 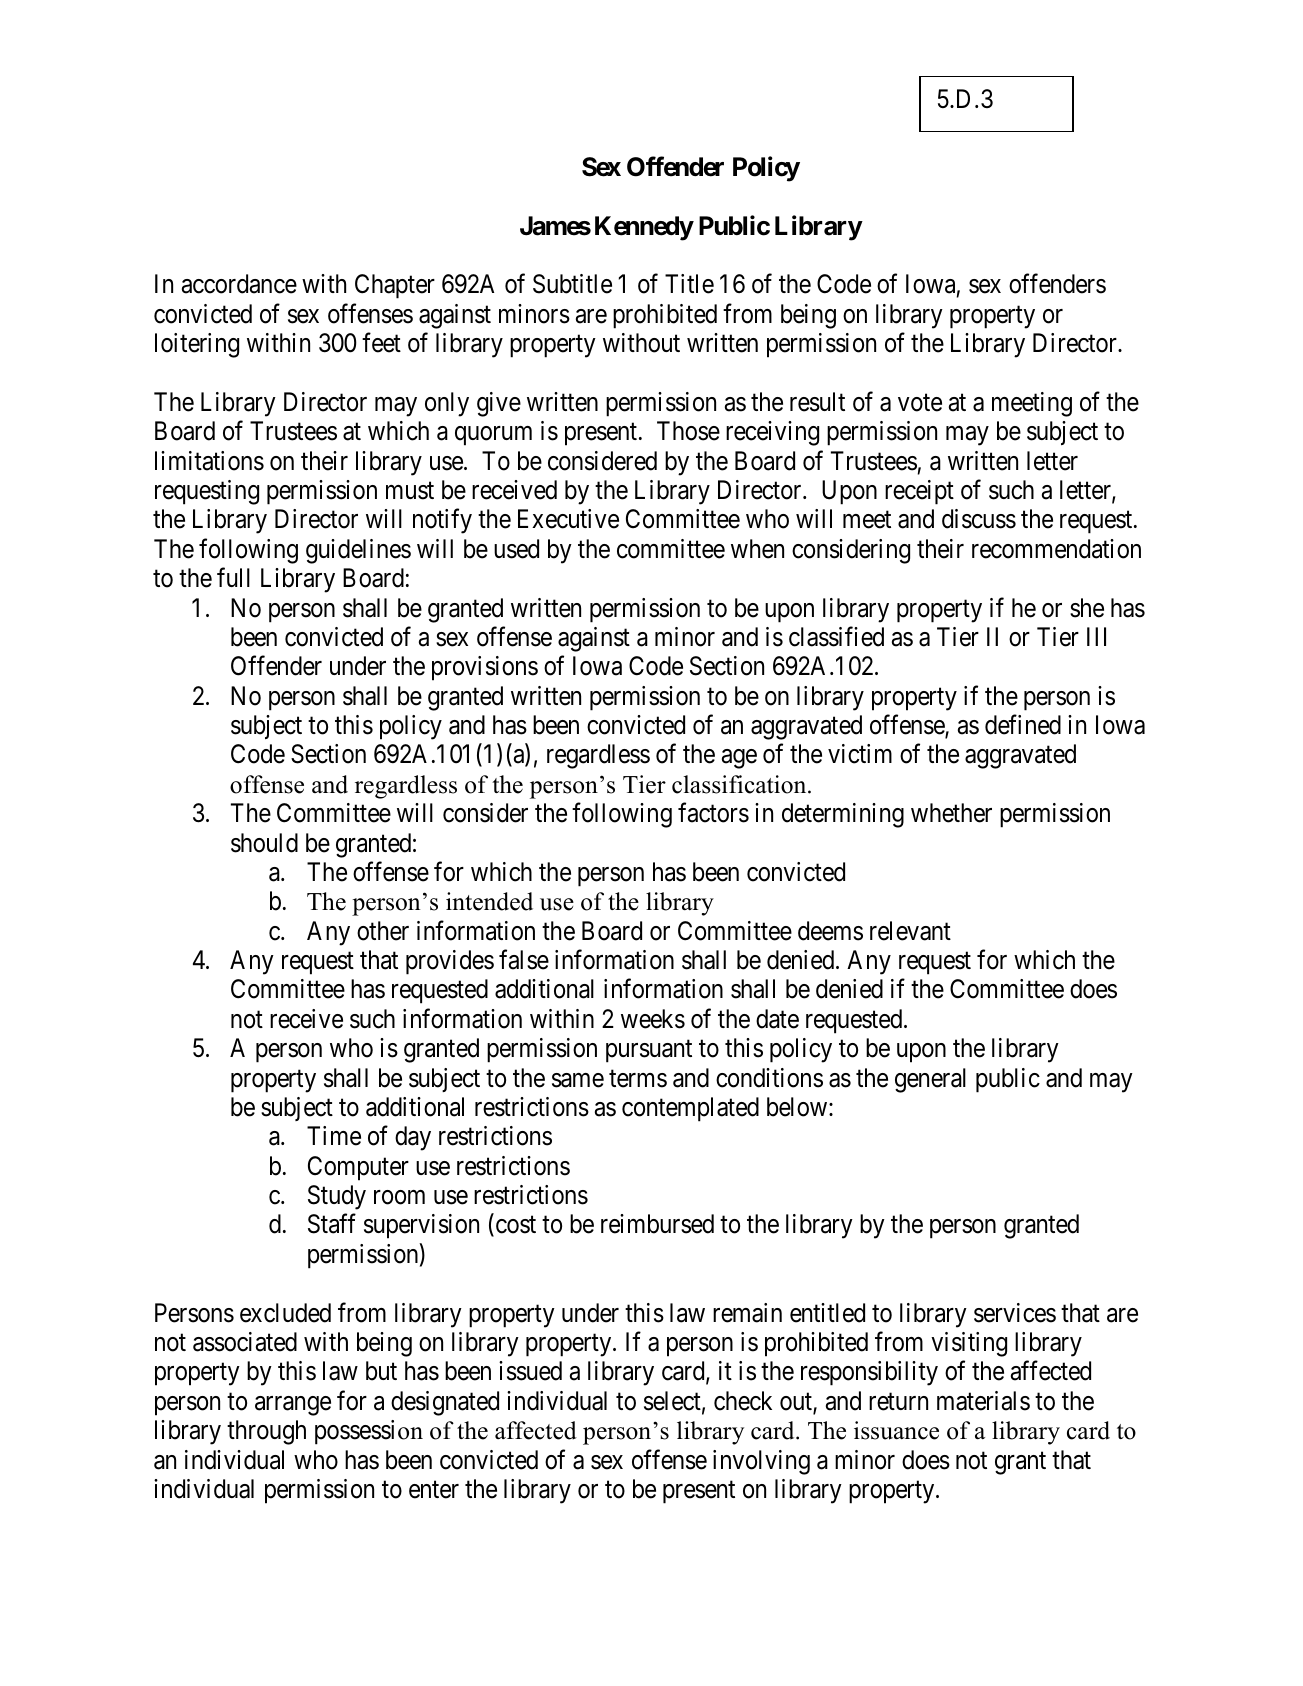 What do you see at coordinates (951, 813) in the screenshot?
I see `whether` at bounding box center [951, 813].
